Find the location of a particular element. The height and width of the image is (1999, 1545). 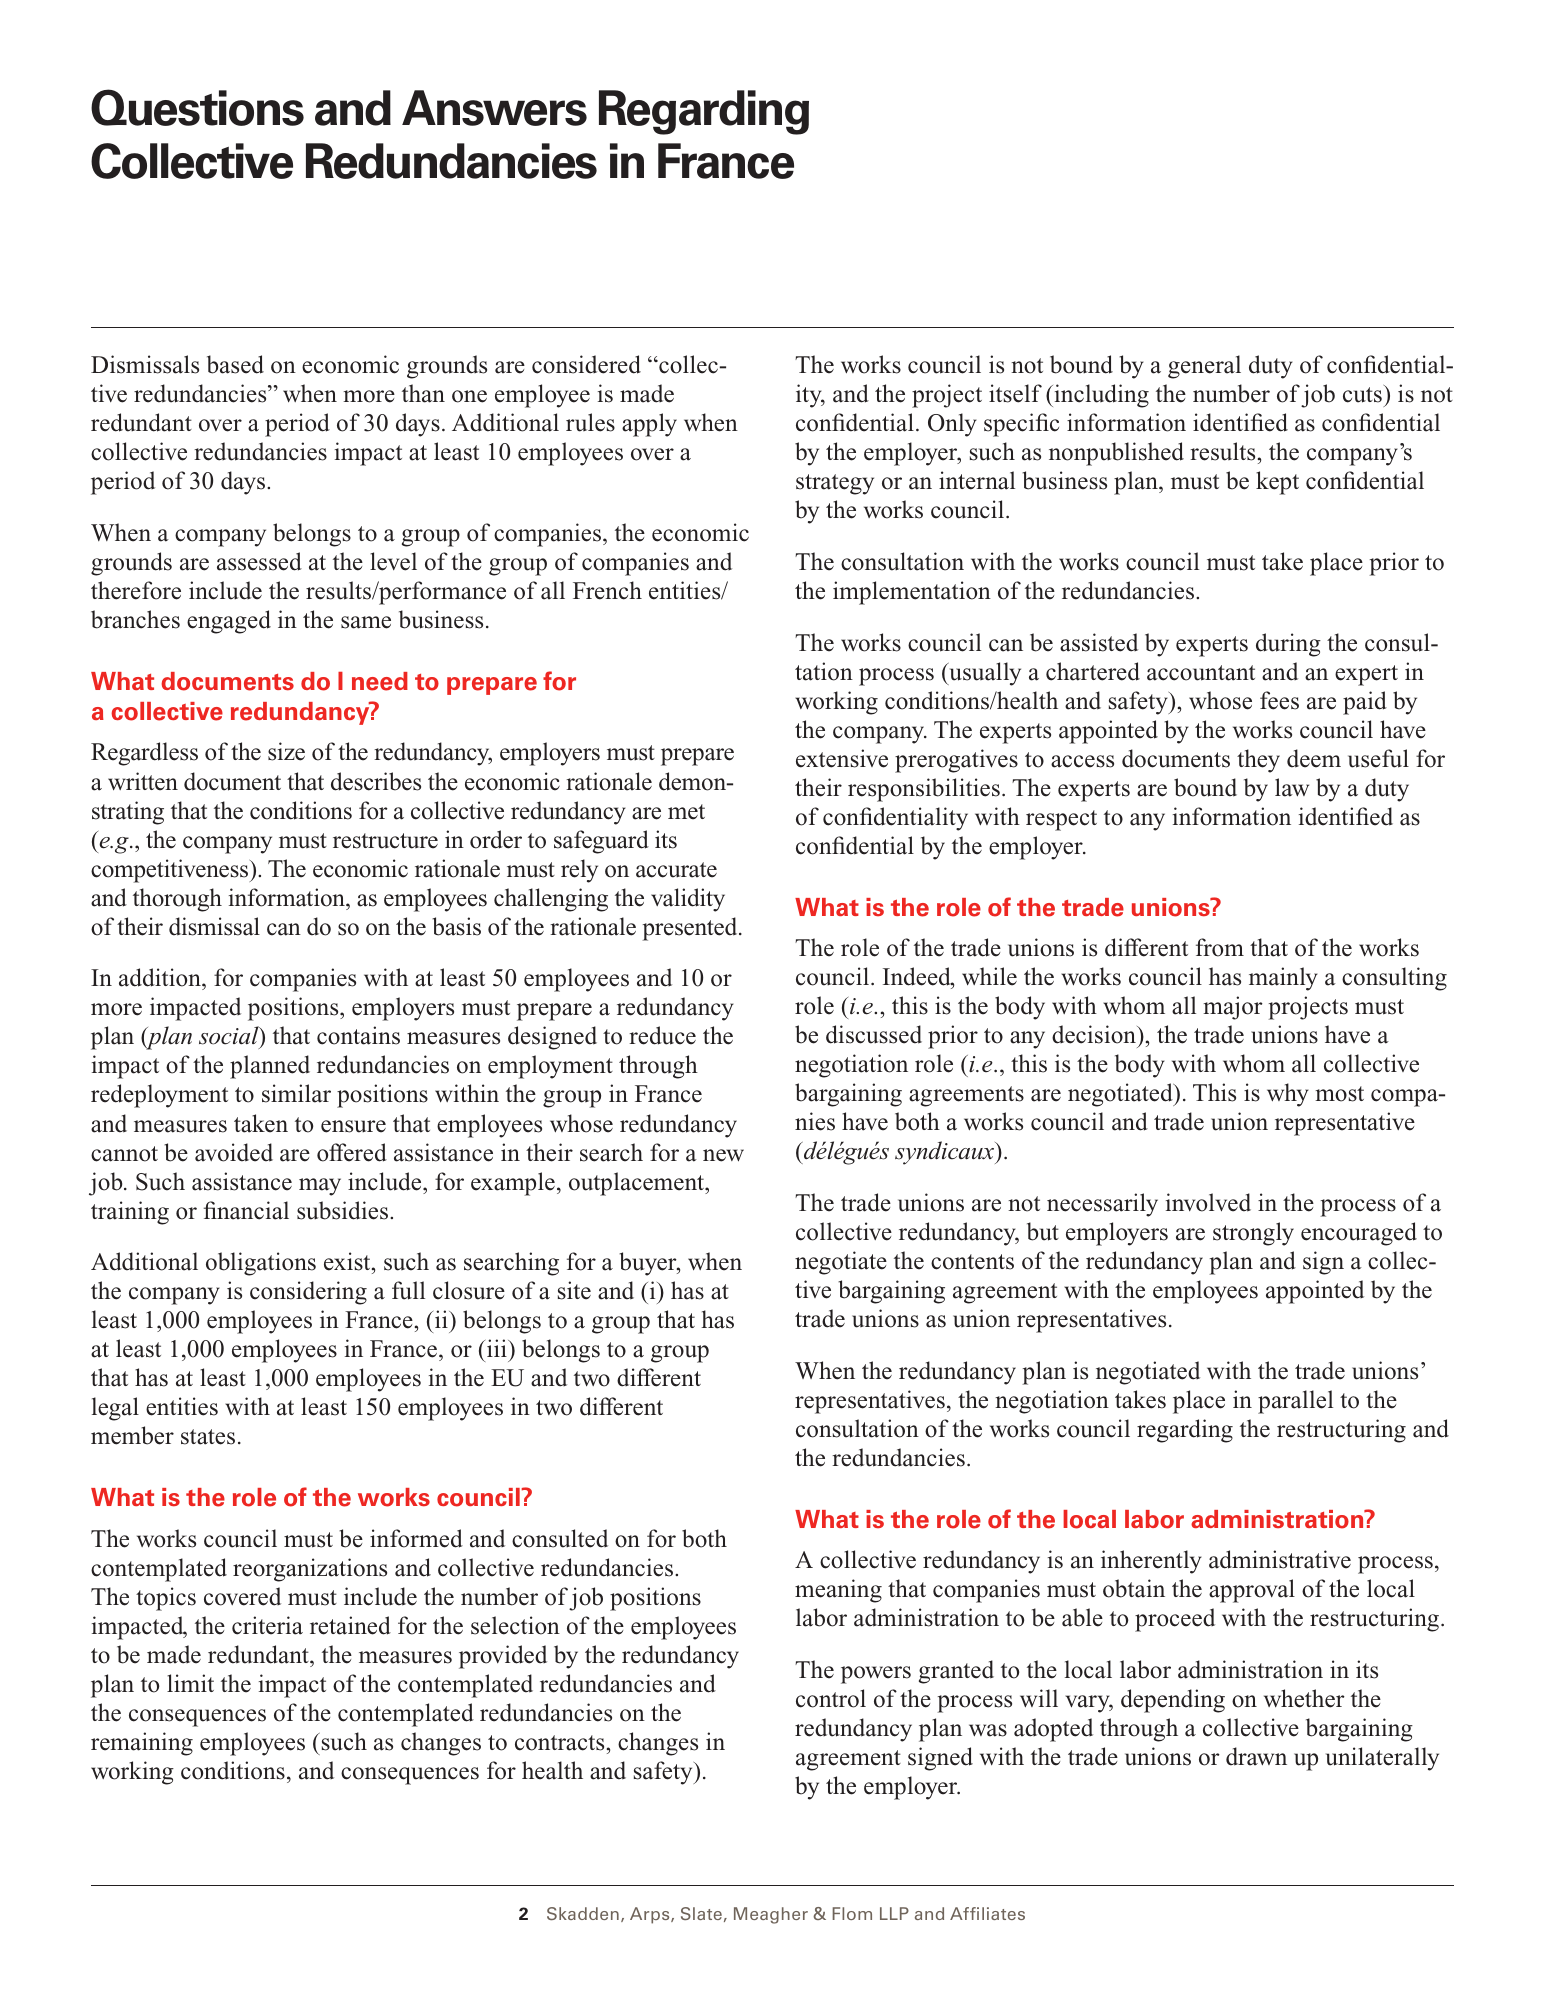

Questions is located at coordinates (197, 107).
